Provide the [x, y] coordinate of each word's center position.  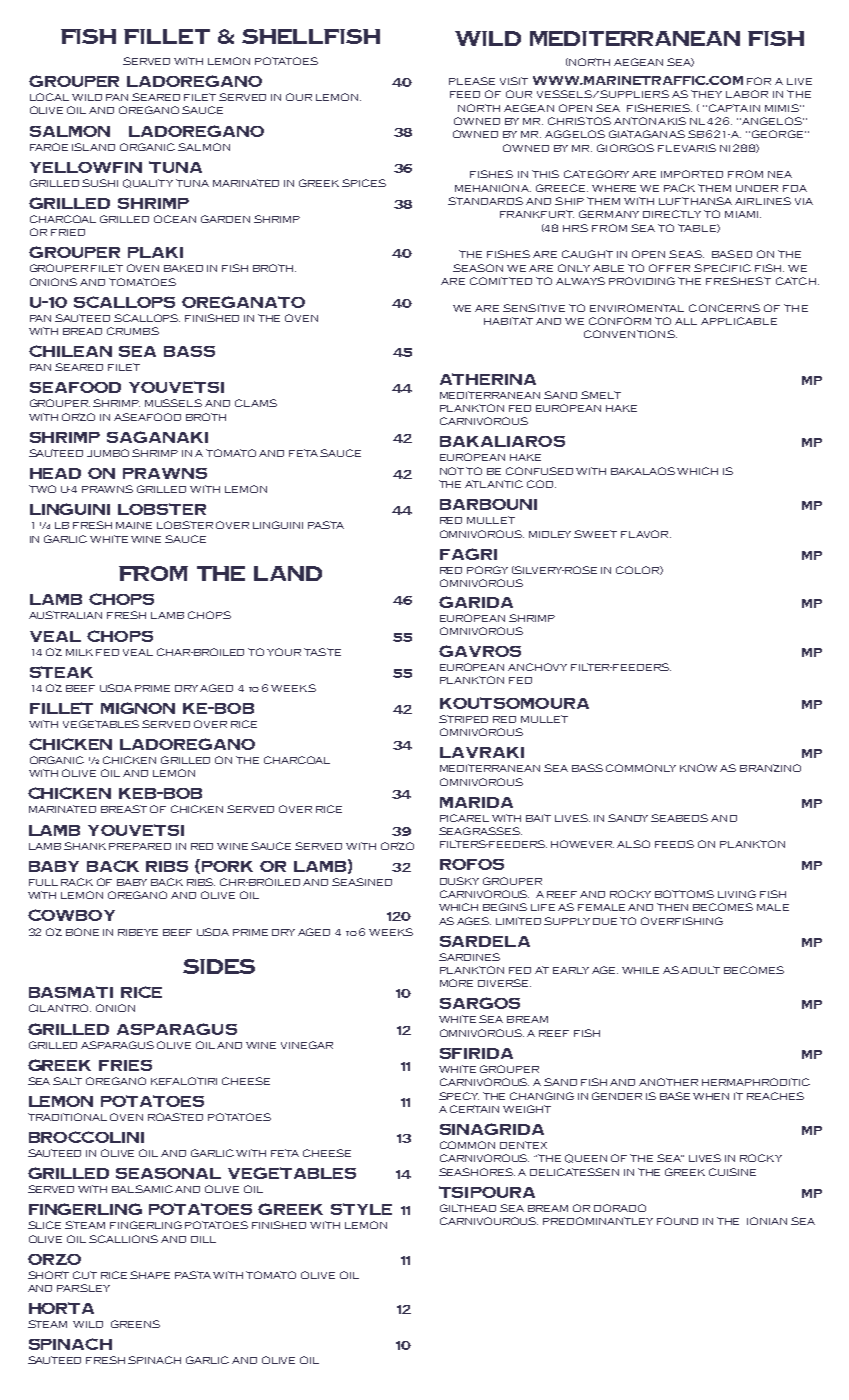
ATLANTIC [494, 484]
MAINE [134, 525]
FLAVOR [646, 534]
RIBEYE [138, 932]
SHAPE [150, 1275]
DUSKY [459, 881]
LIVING [737, 894]
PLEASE [472, 81]
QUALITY [148, 183]
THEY [706, 94]
